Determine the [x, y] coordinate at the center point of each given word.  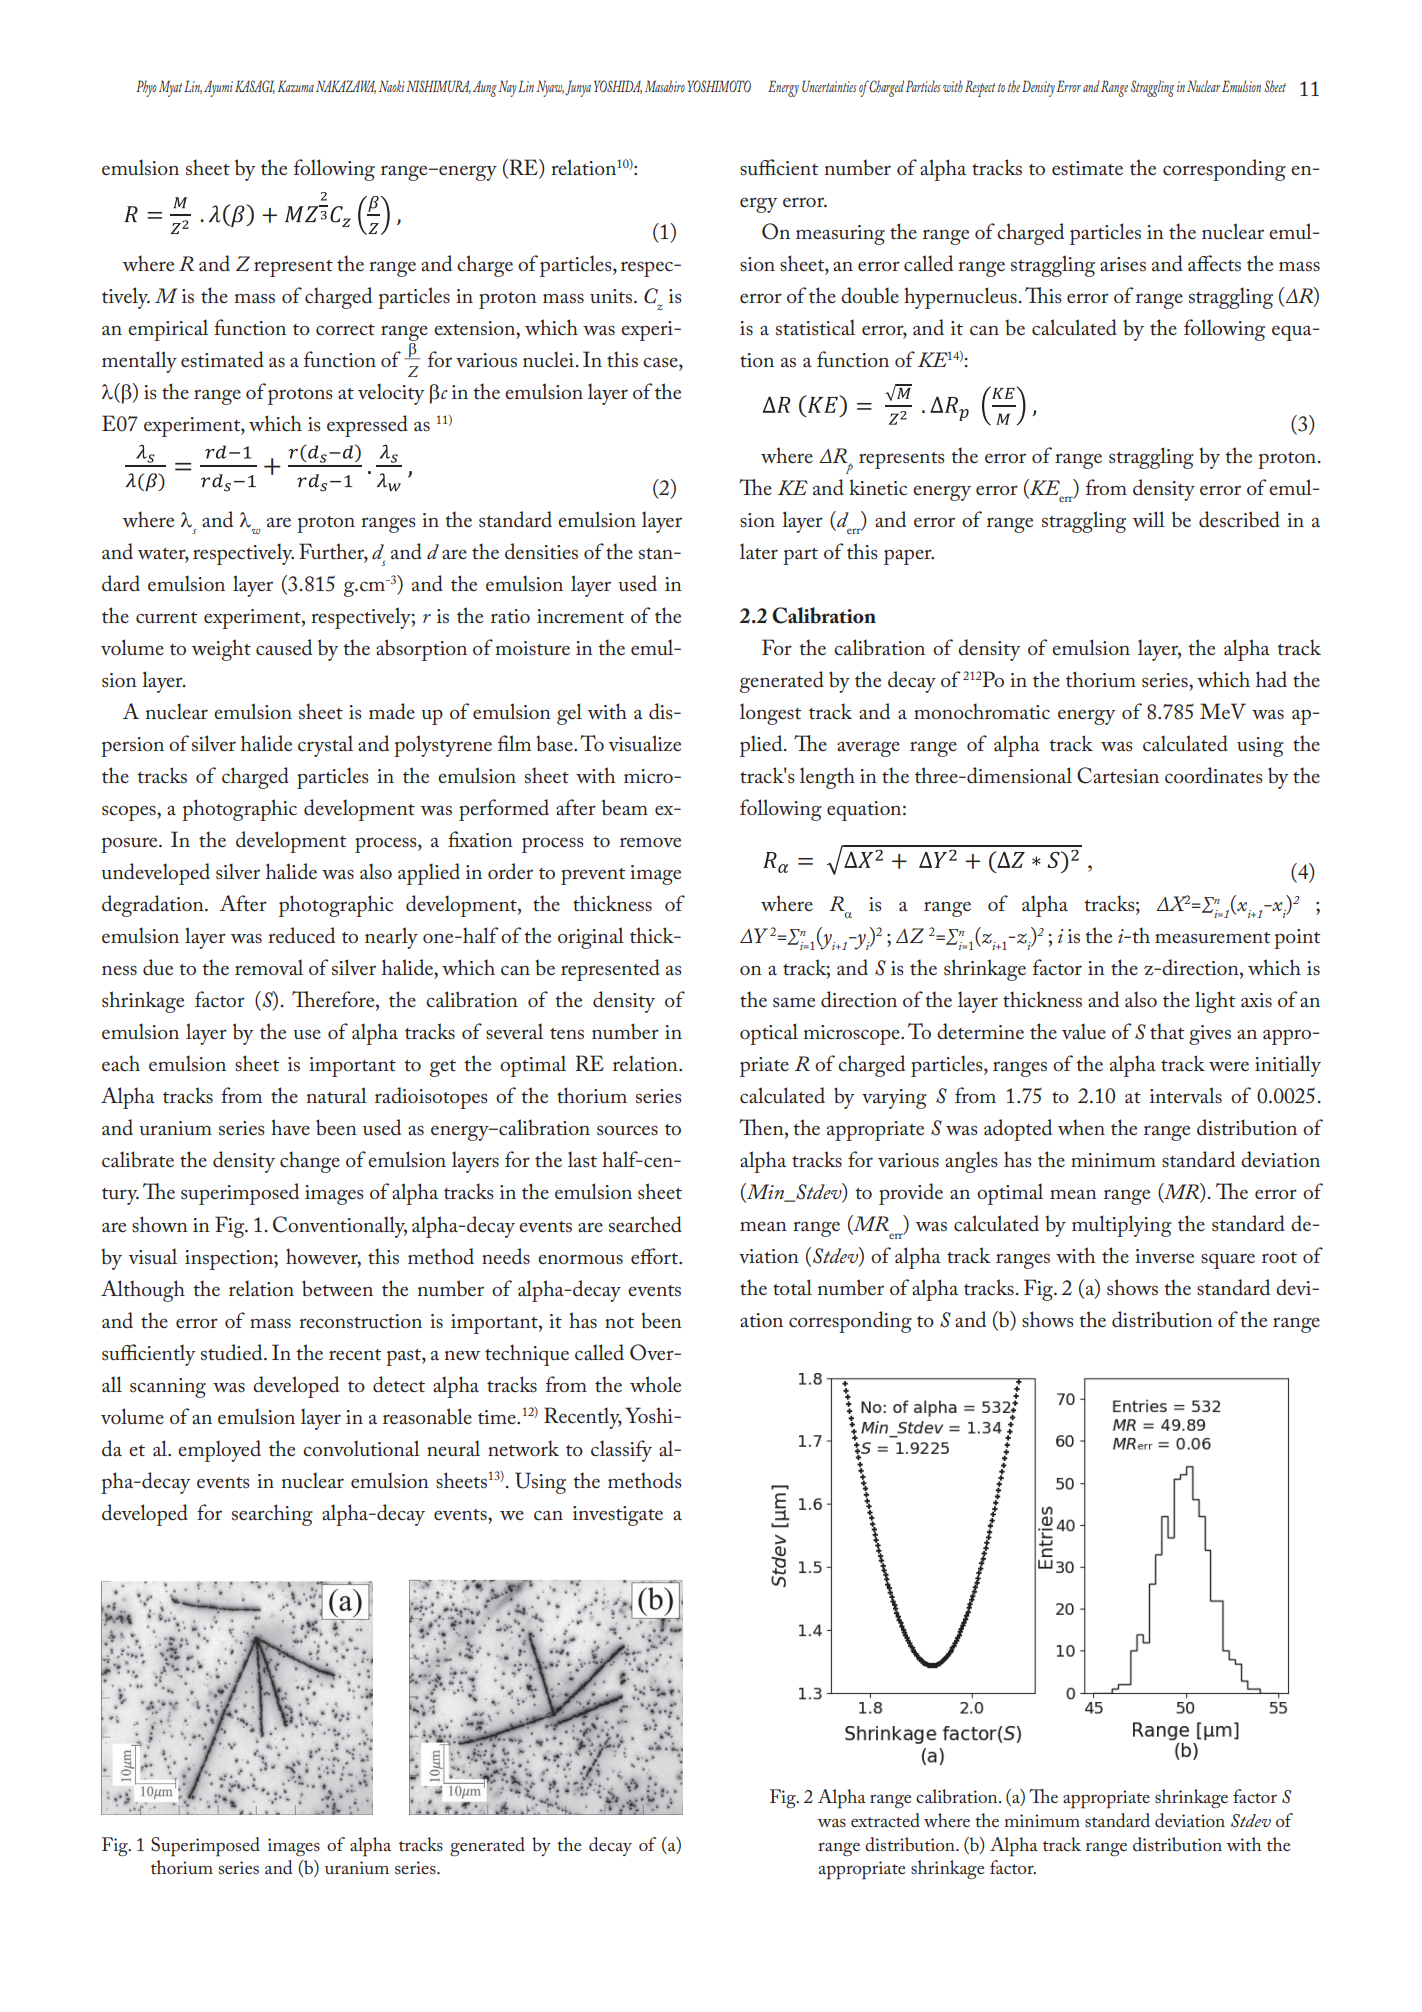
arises [1123, 264]
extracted [885, 1820]
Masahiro [665, 86]
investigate [618, 1516]
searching [272, 1515]
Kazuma [296, 86]
